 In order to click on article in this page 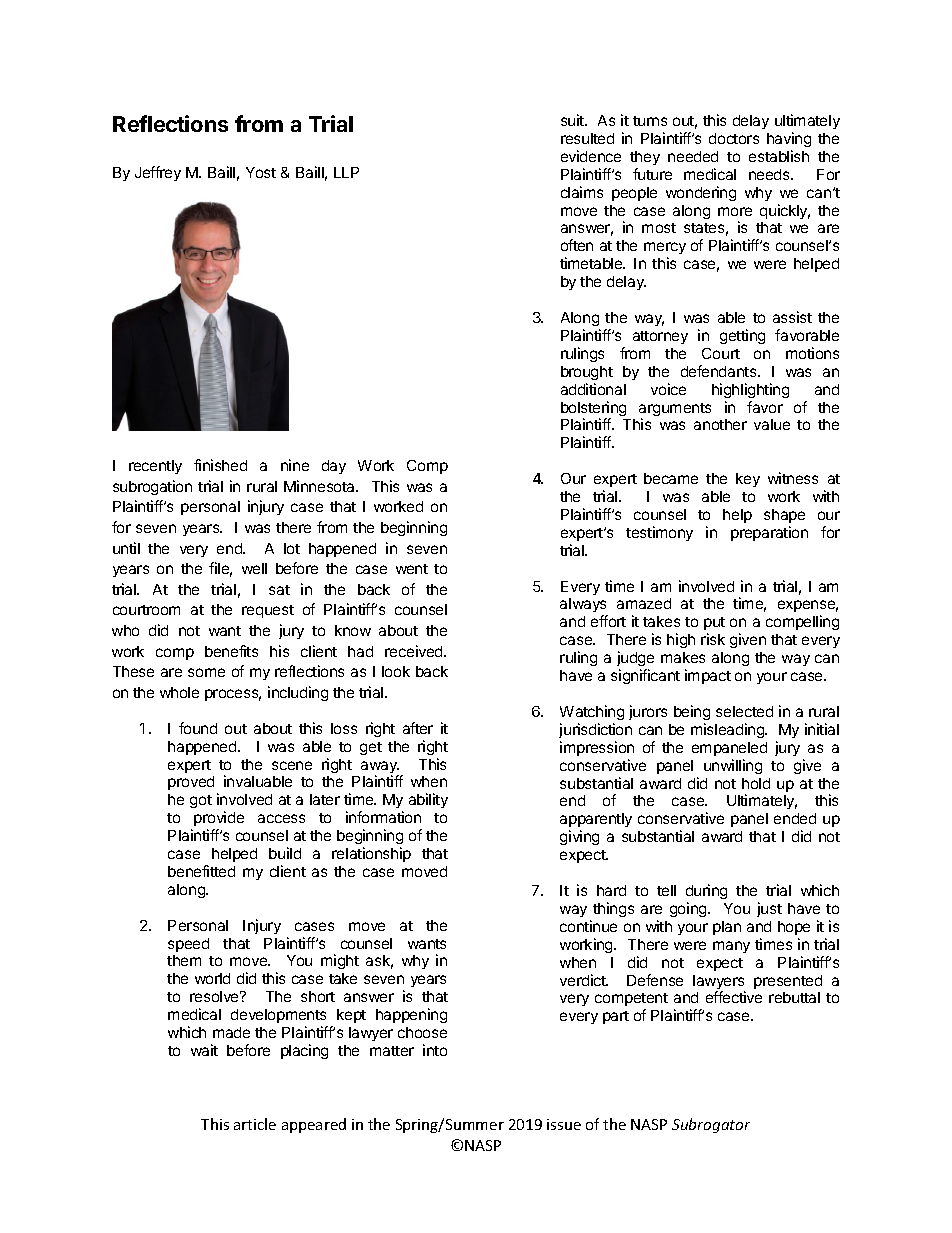, I will do `click(255, 1124)`.
